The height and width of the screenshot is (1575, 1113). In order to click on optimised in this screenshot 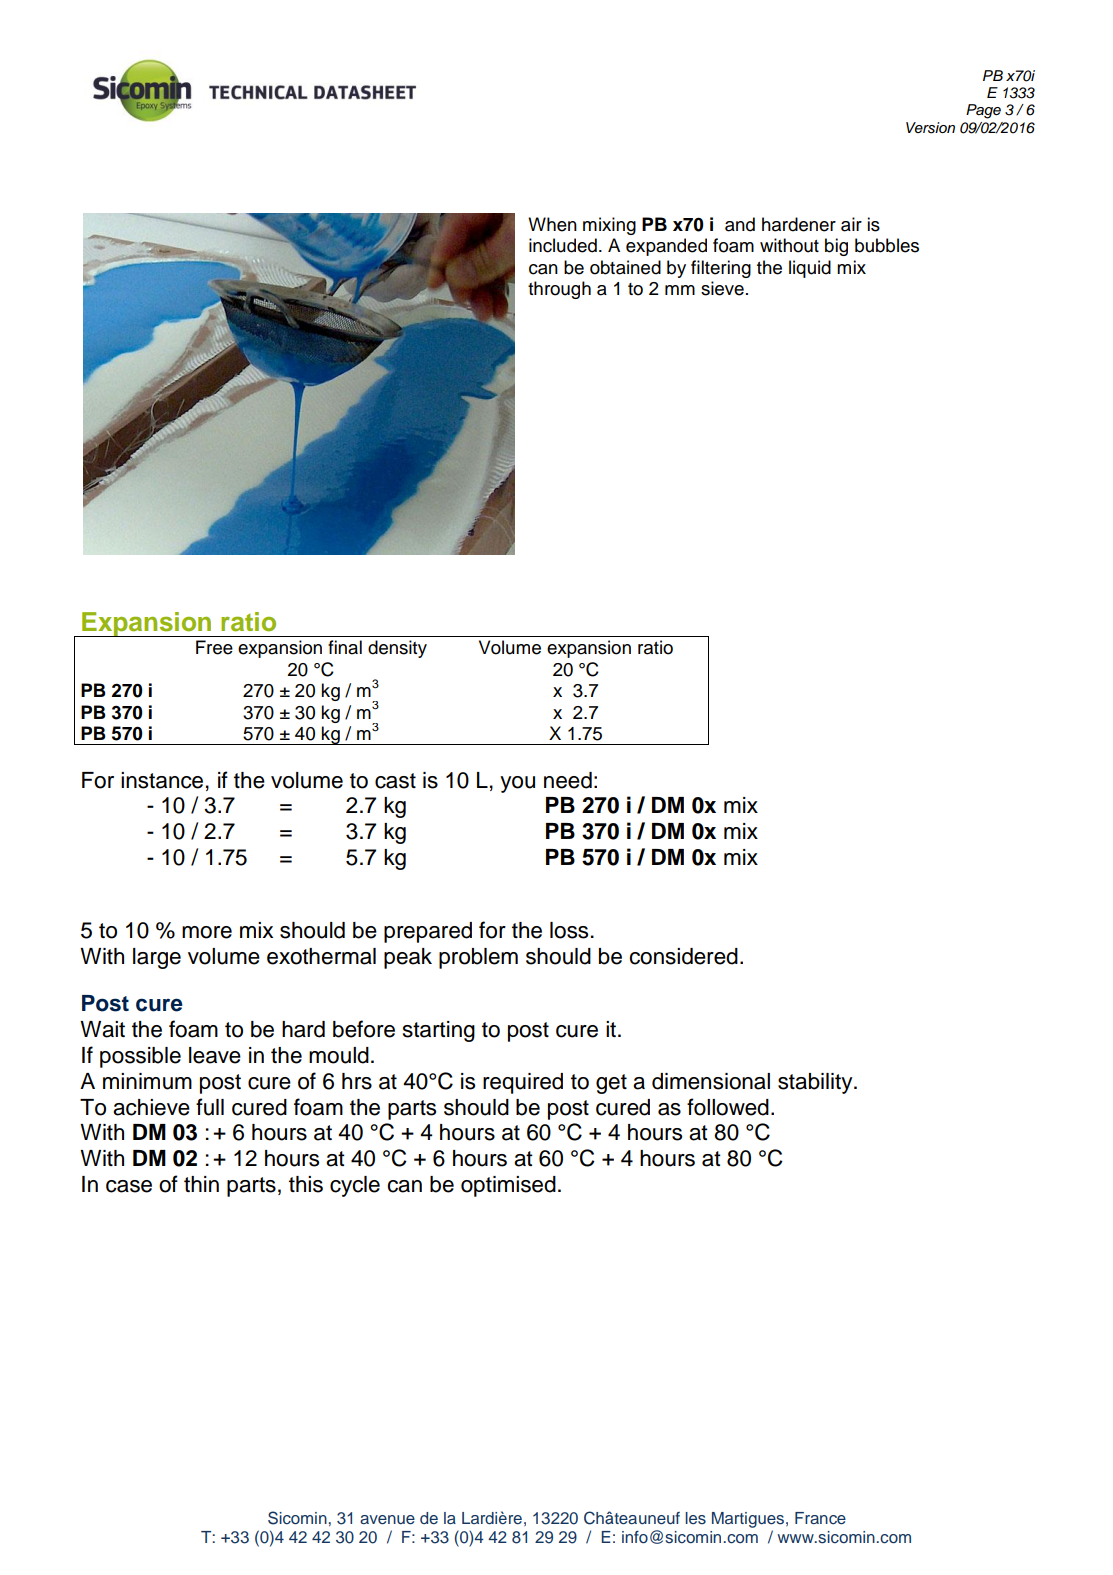, I will do `click(508, 1186)`.
